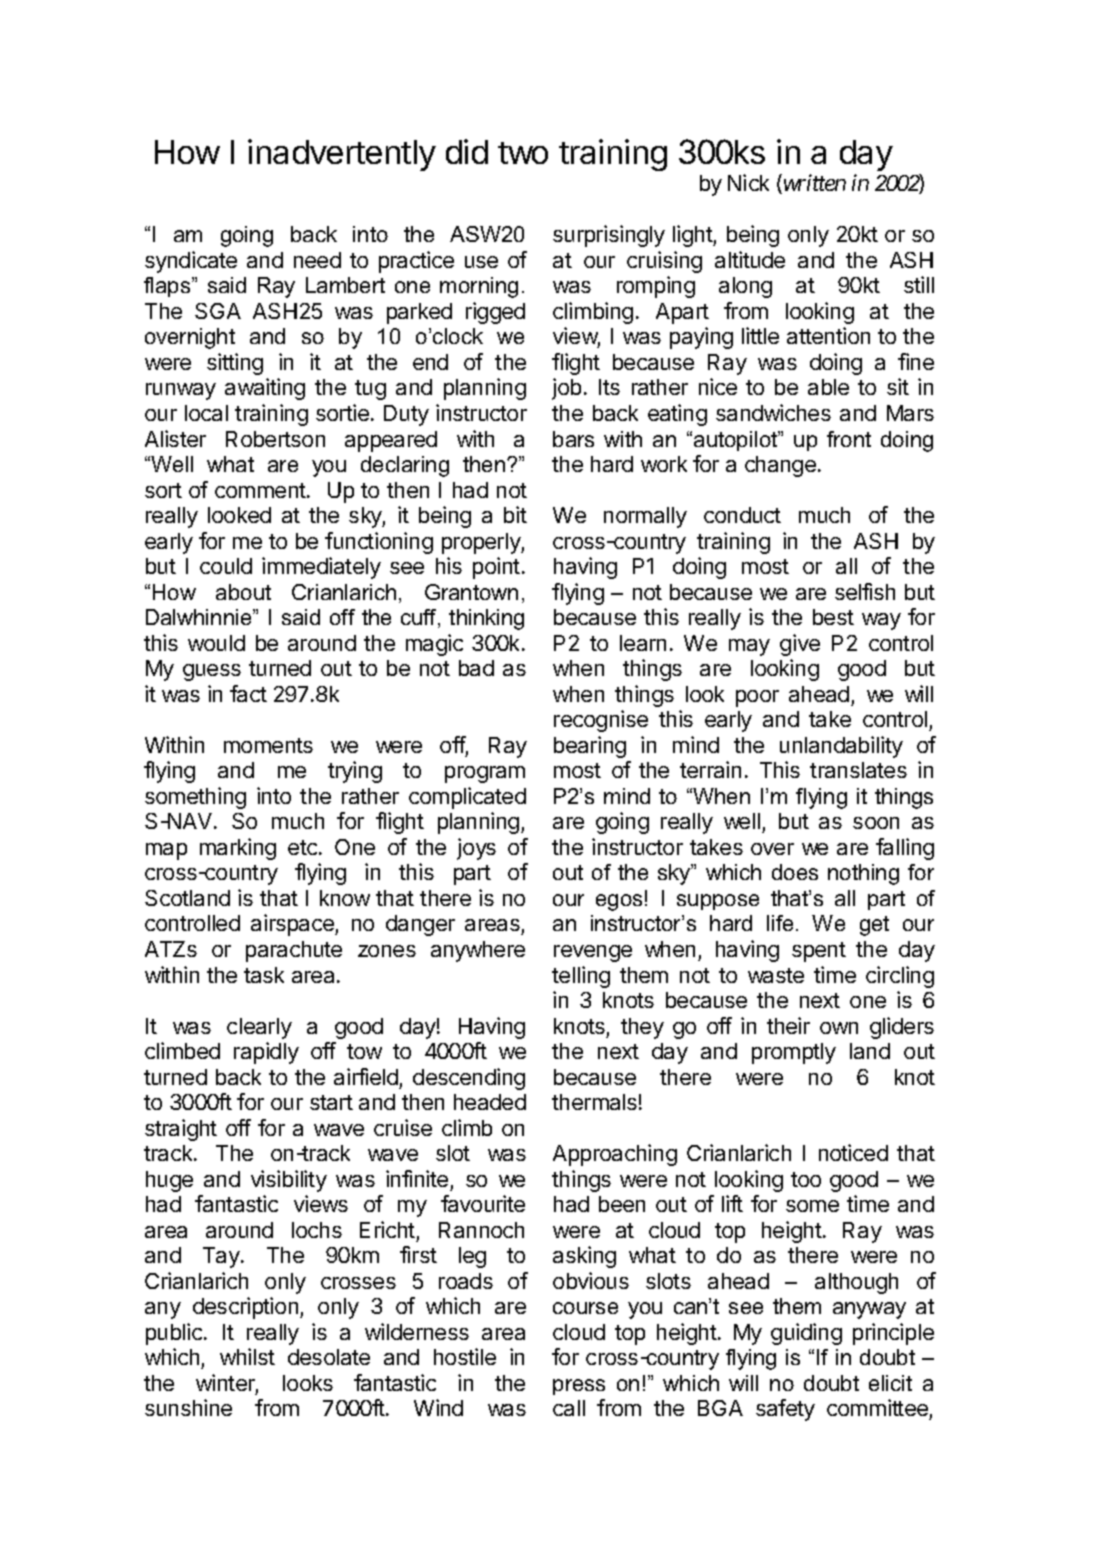  Describe the element at coordinates (243, 592) in the screenshot. I see `about` at that location.
